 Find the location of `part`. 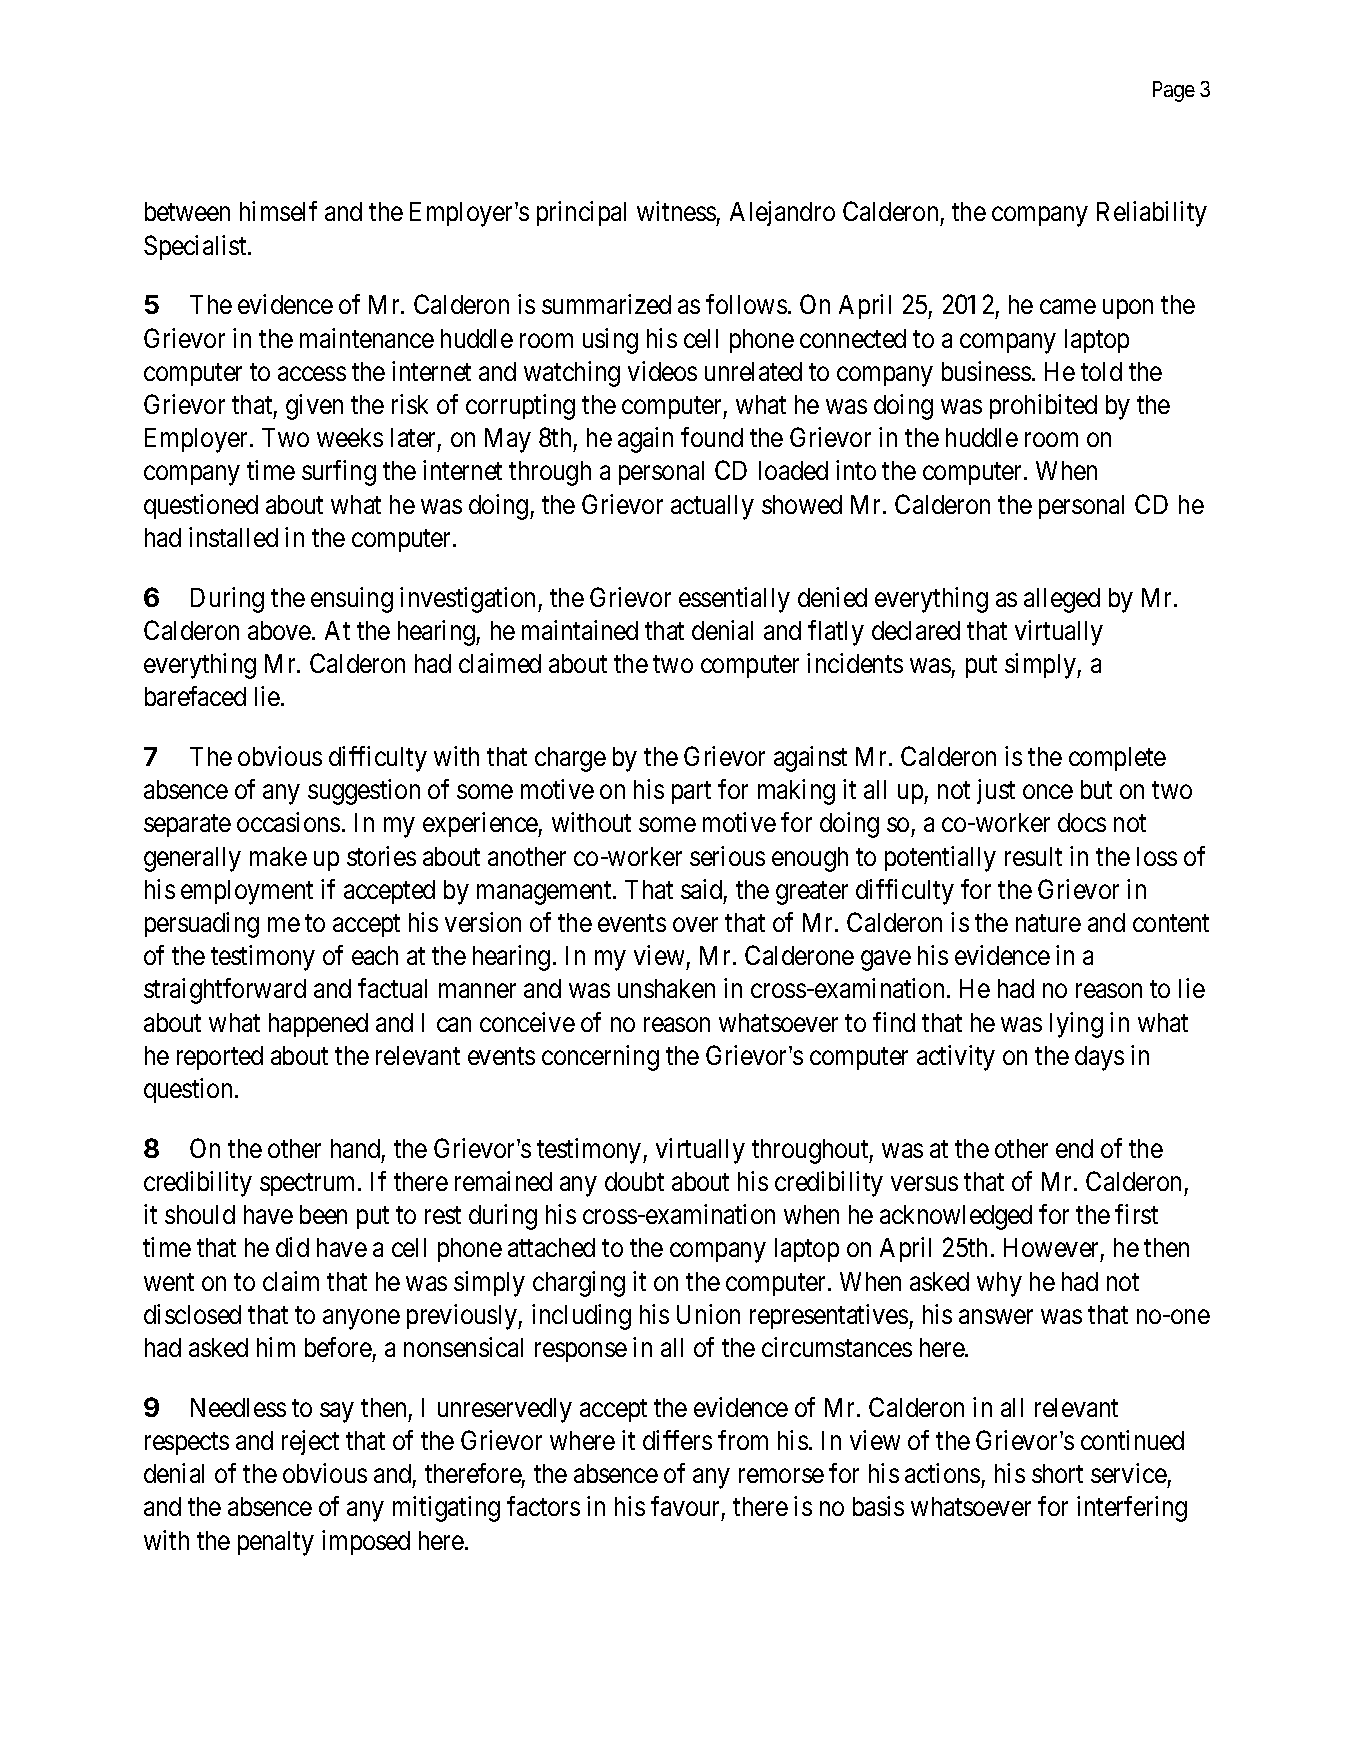

part is located at coordinates (691, 793).
